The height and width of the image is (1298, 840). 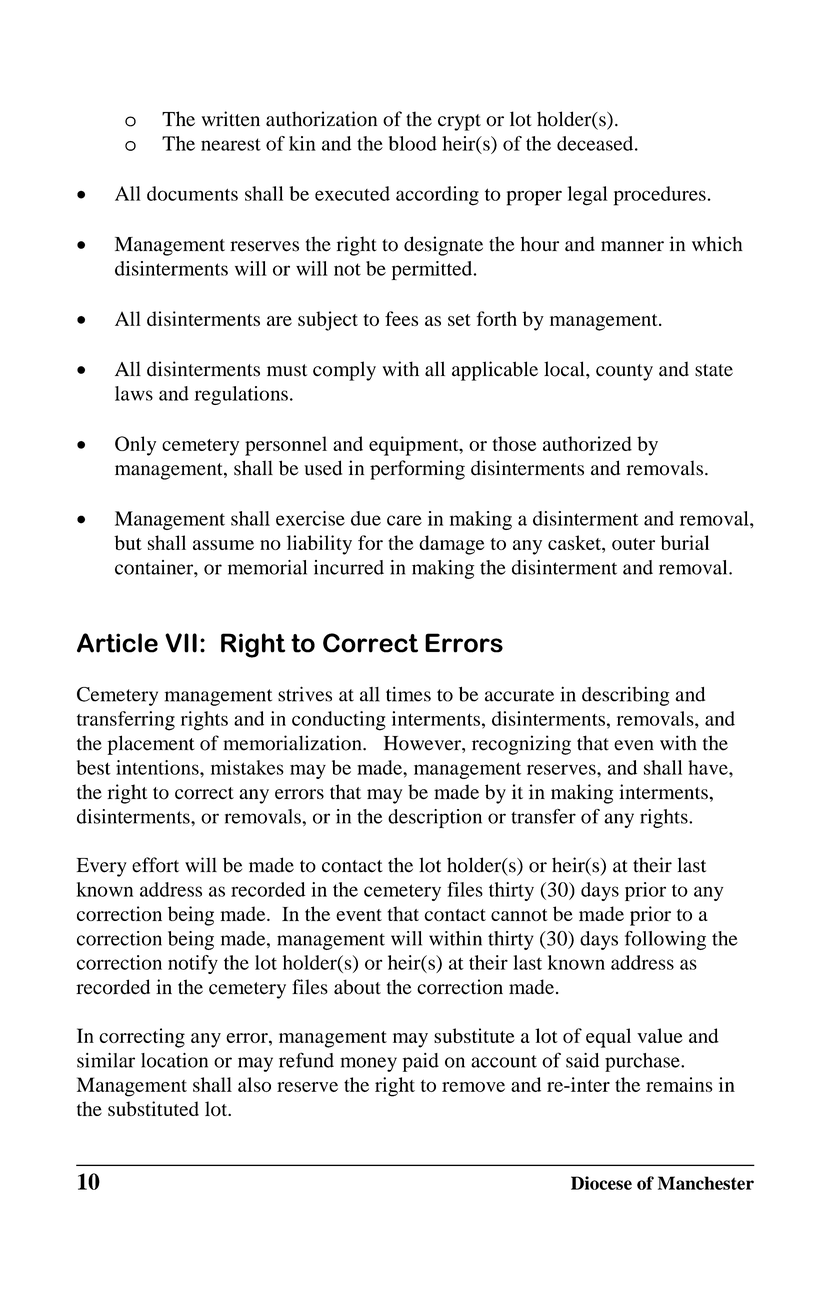 What do you see at coordinates (709, 767) in the image?
I see `have` at bounding box center [709, 767].
